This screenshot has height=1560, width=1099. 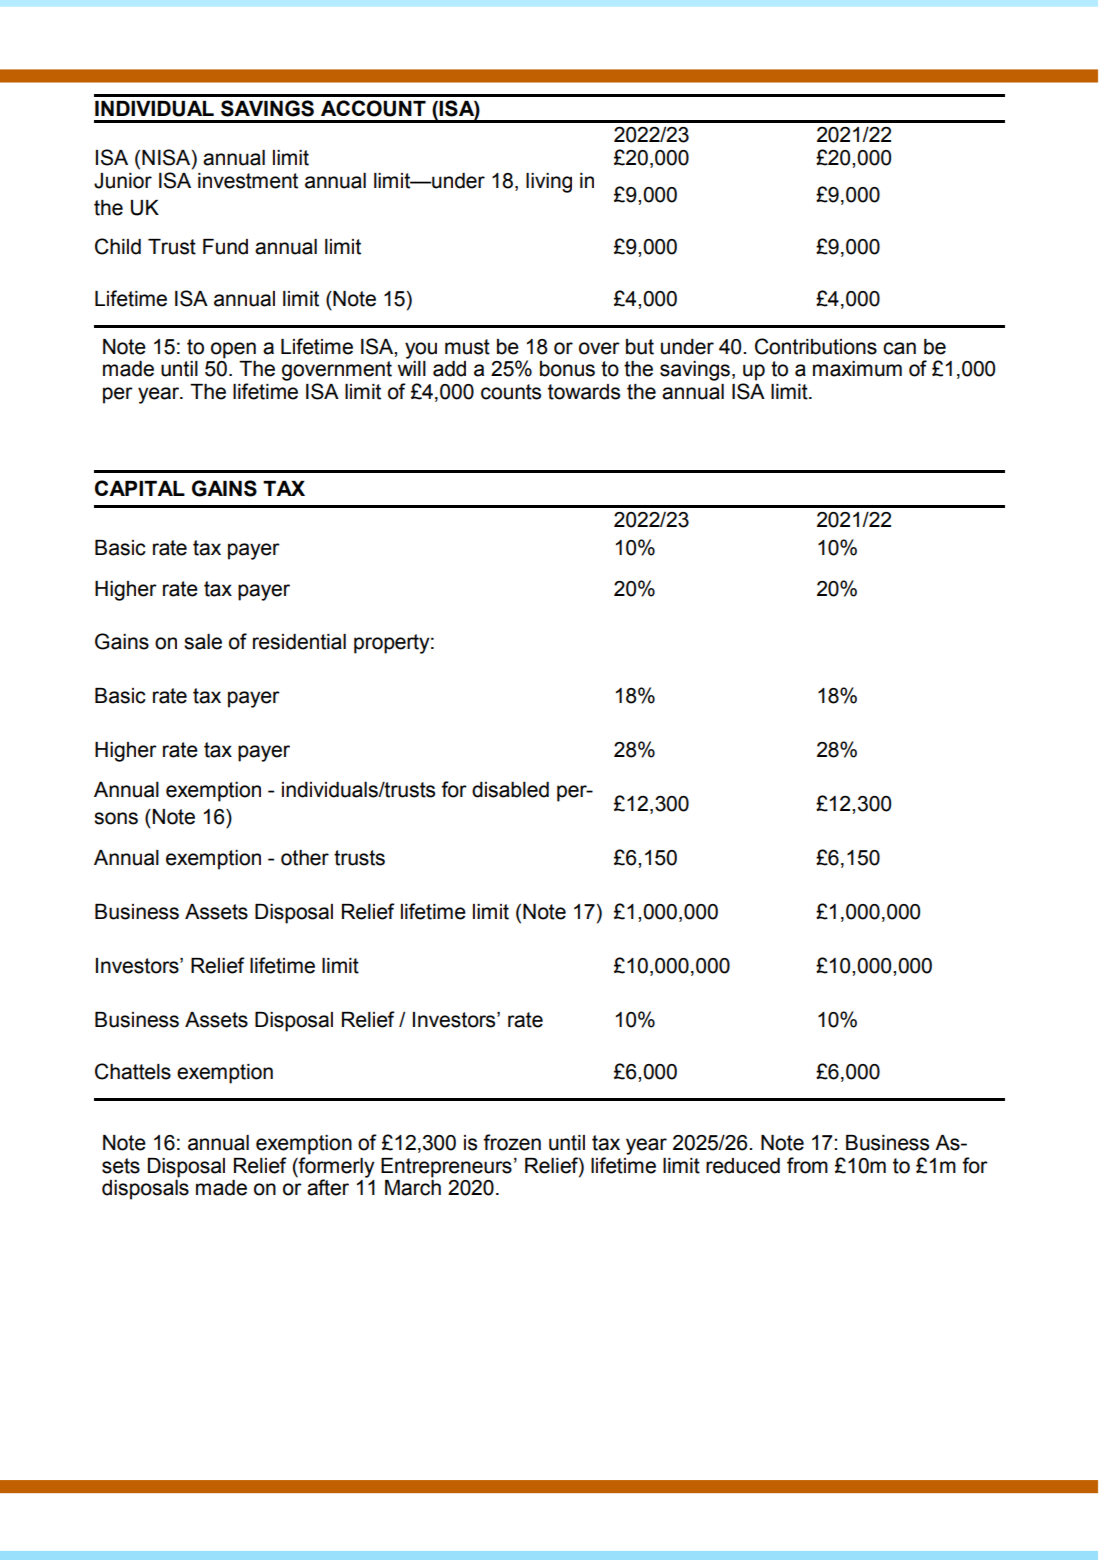 What do you see at coordinates (140, 488) in the screenshot?
I see `CAPITAL` at bounding box center [140, 488].
